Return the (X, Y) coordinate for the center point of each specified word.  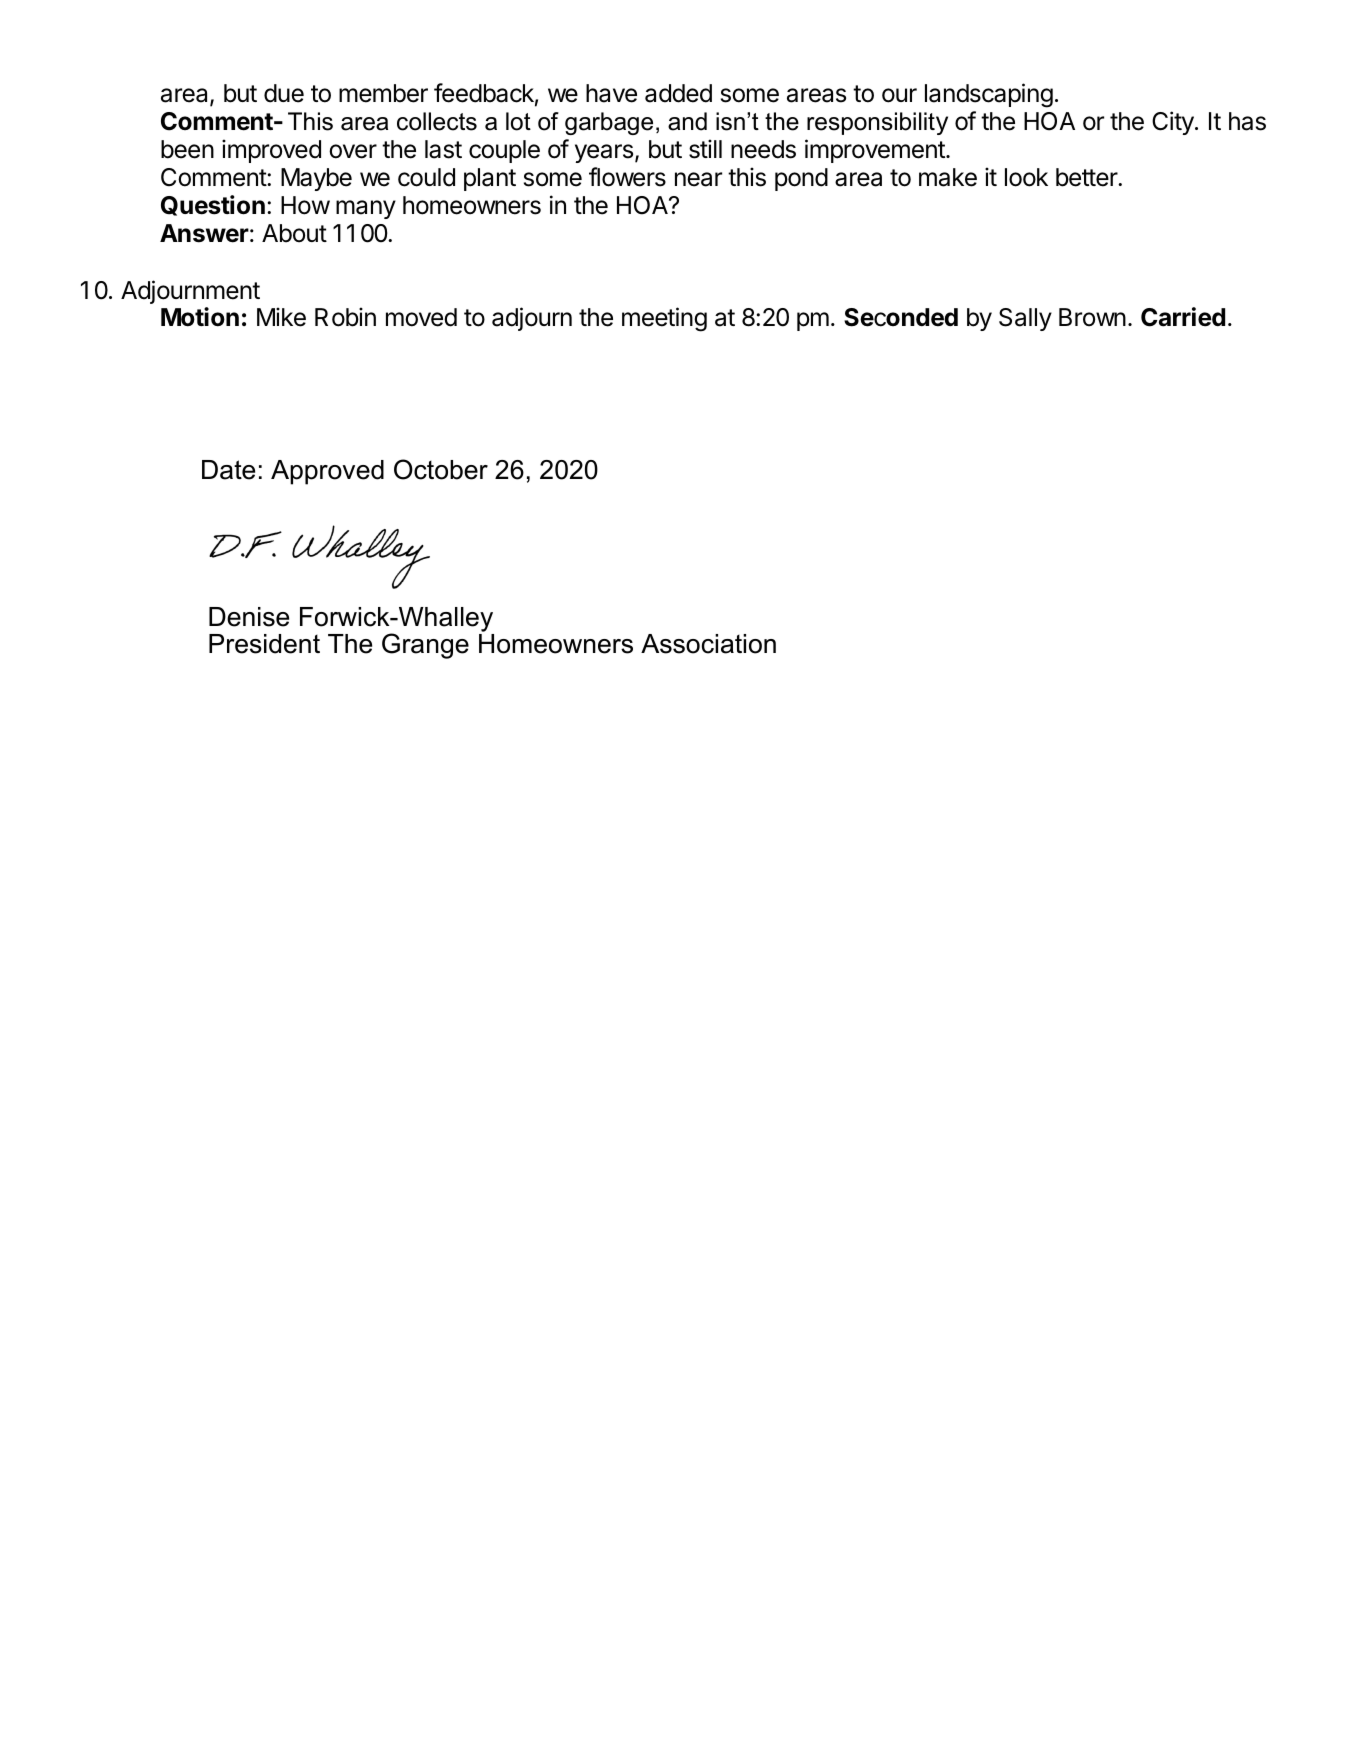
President (264, 644)
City (1174, 123)
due (284, 93)
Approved (327, 472)
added (678, 93)
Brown (1092, 317)
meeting (664, 319)
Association (708, 644)
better (1088, 177)
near (698, 179)
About (294, 233)
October (441, 469)
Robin (345, 317)
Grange (425, 646)
